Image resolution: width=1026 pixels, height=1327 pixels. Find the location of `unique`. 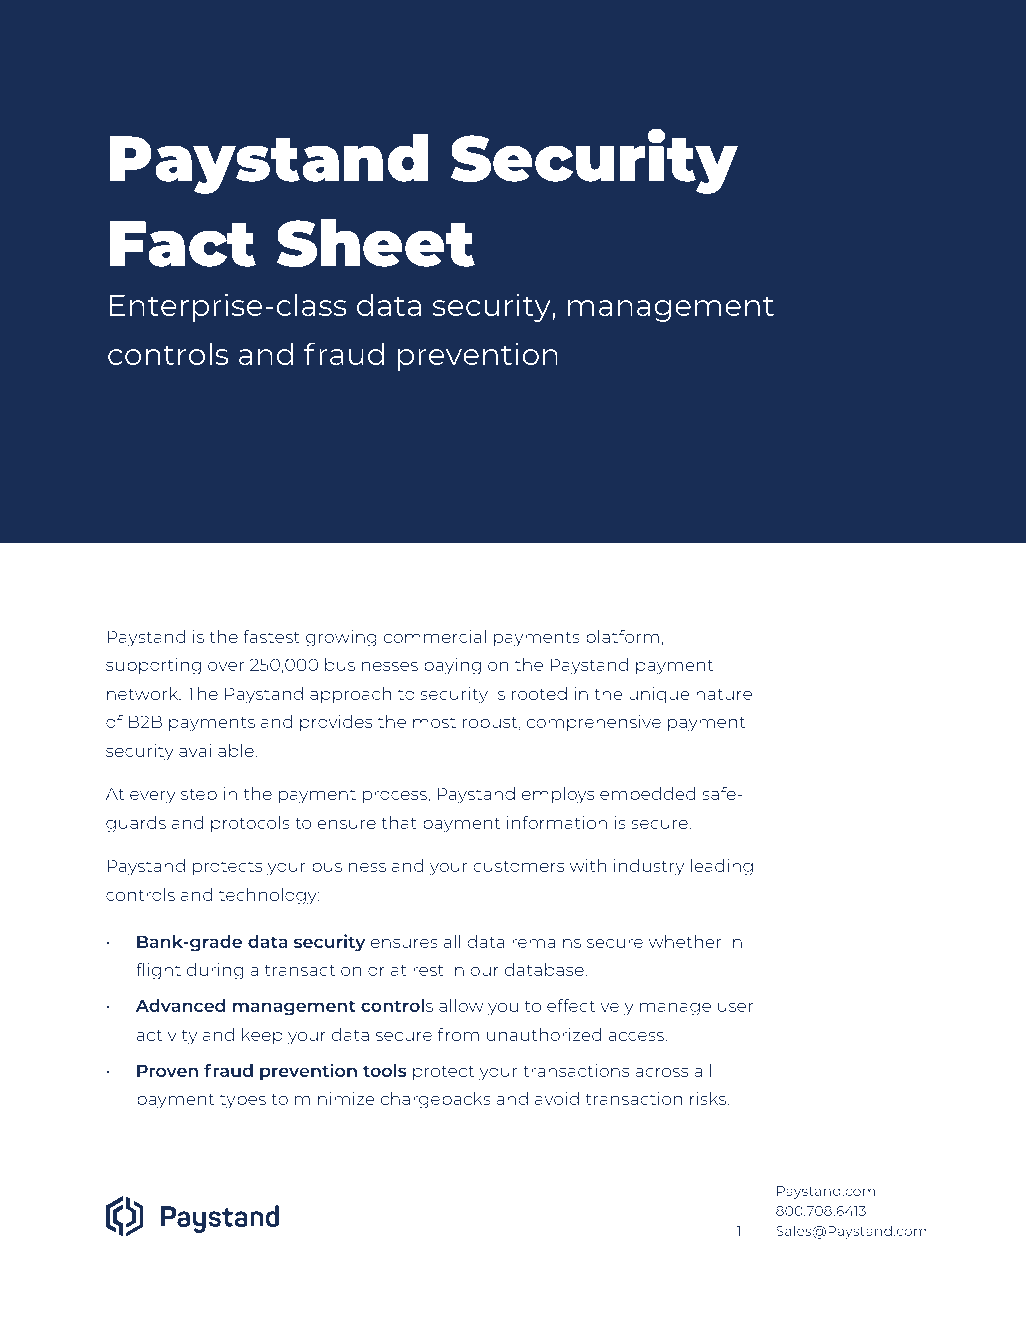

unique is located at coordinates (659, 695).
